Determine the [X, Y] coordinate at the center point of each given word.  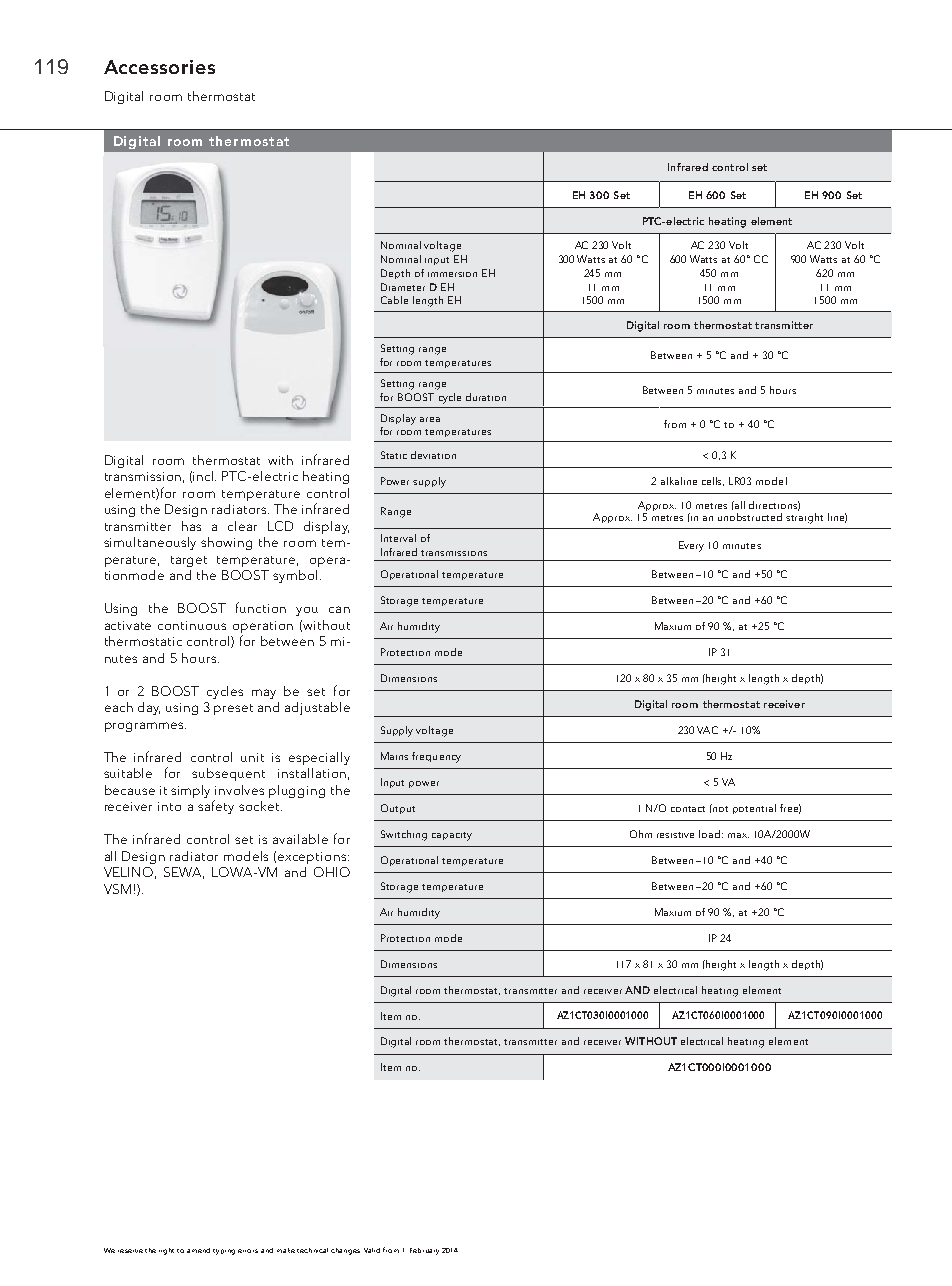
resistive [675, 835]
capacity [452, 836]
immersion [452, 274]
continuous [192, 625]
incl [204, 476]
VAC [707, 730]
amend [198, 1250]
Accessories [159, 67]
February [424, 1251]
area [430, 419]
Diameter [403, 287]
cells [713, 481]
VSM [117, 889]
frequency [436, 757]
